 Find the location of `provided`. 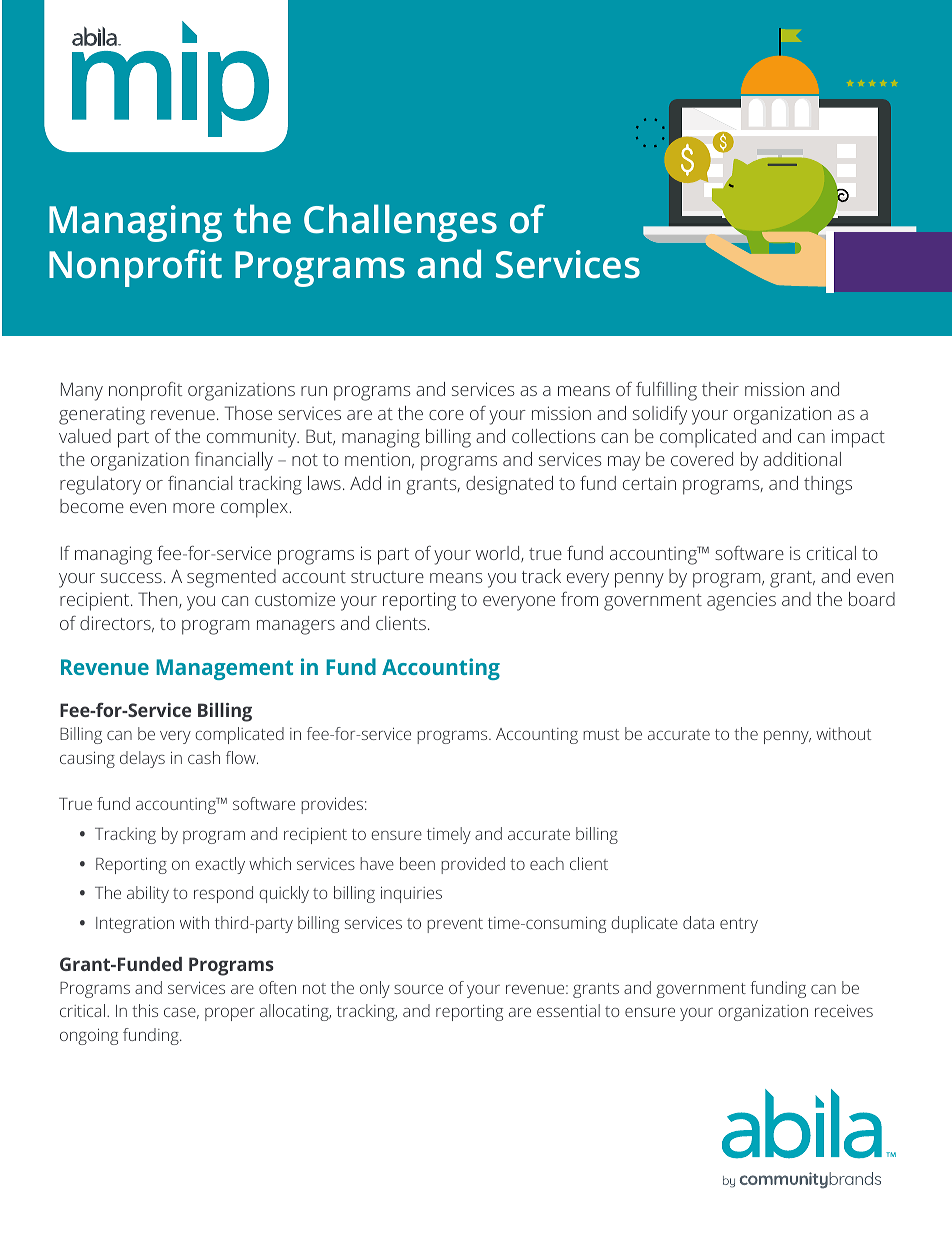

provided is located at coordinates (473, 865).
